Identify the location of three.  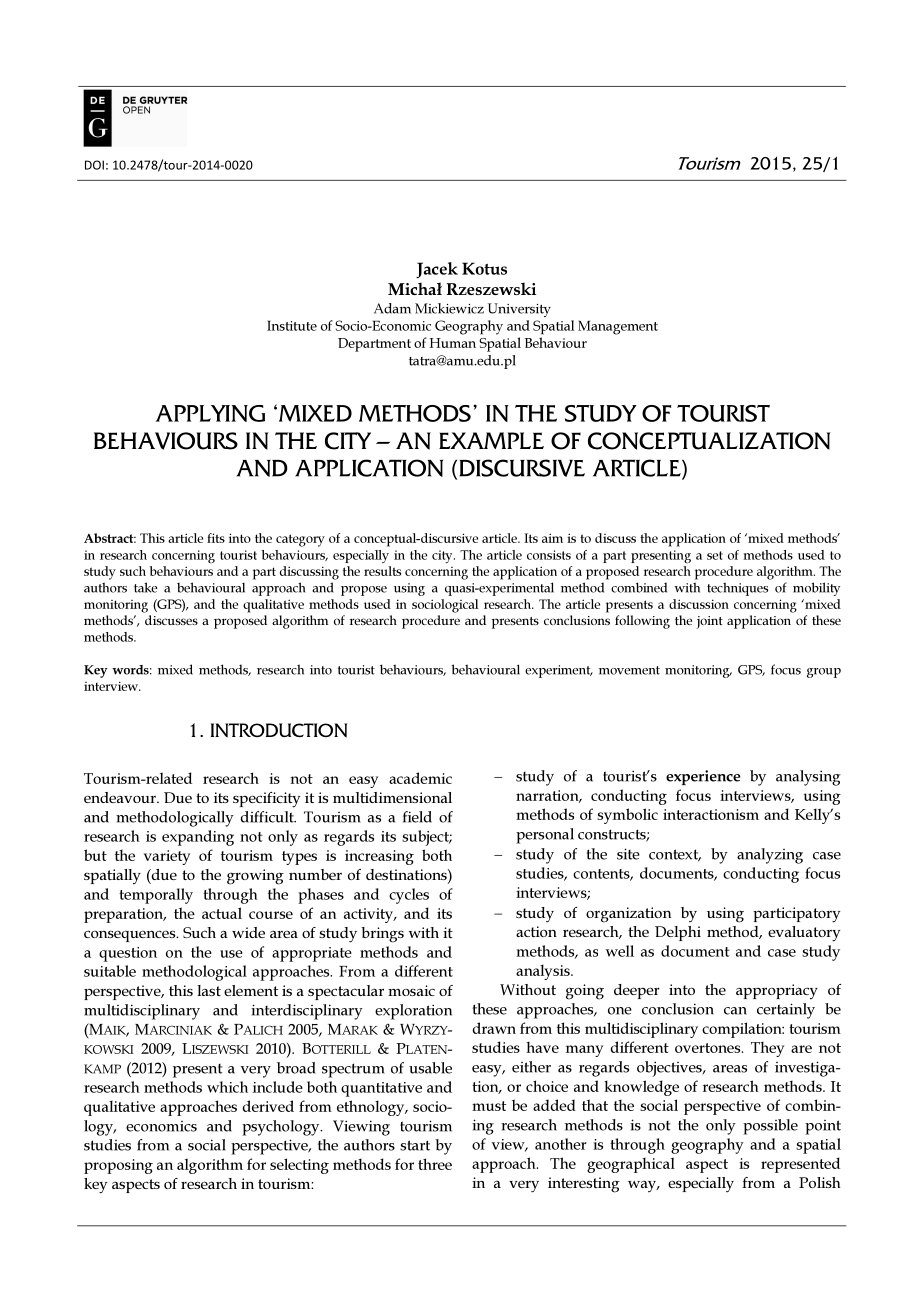
(435, 1164).
